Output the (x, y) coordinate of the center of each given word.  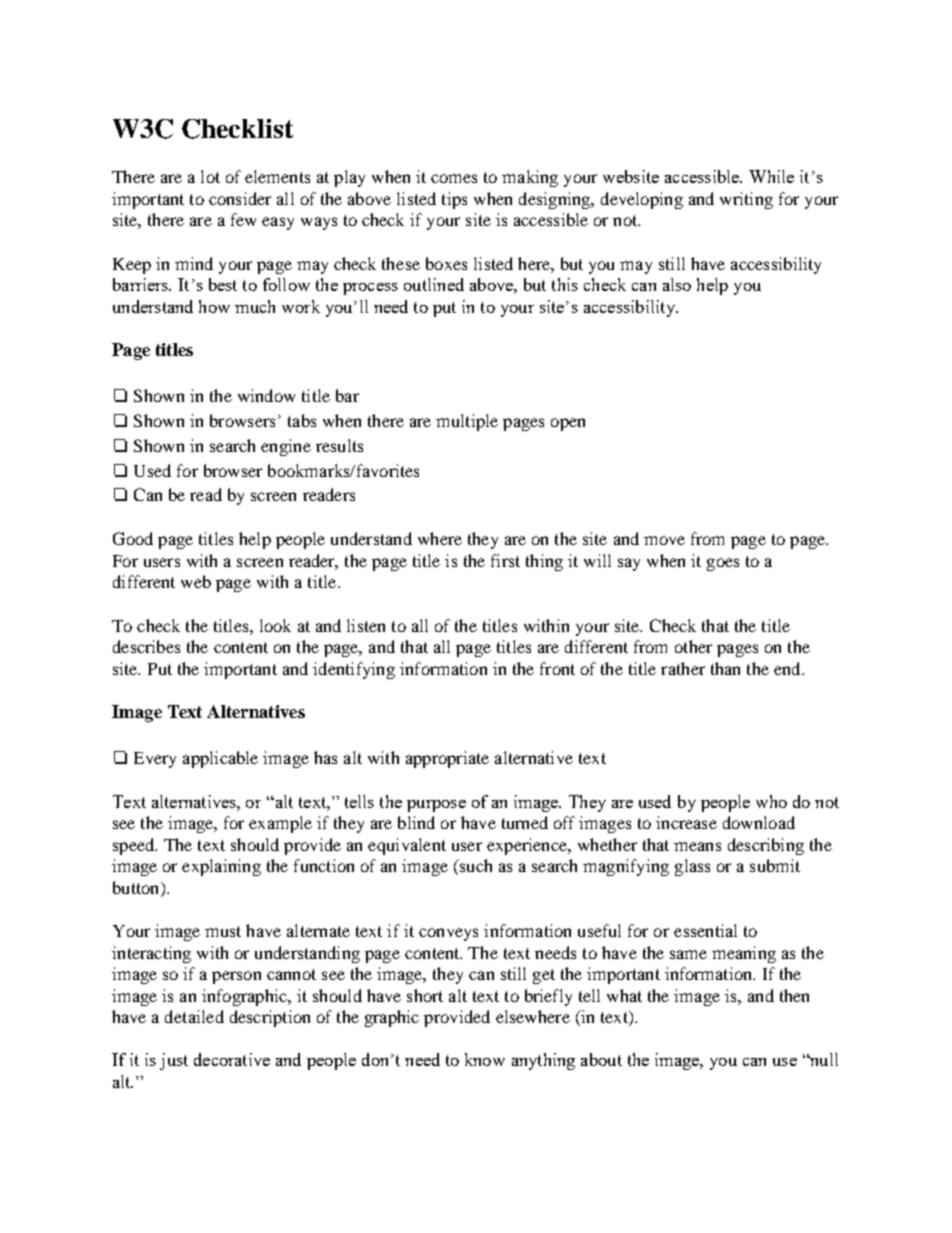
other (693, 646)
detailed (194, 1016)
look (275, 625)
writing (746, 200)
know (485, 1059)
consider (240, 198)
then (794, 995)
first (505, 560)
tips (454, 200)
